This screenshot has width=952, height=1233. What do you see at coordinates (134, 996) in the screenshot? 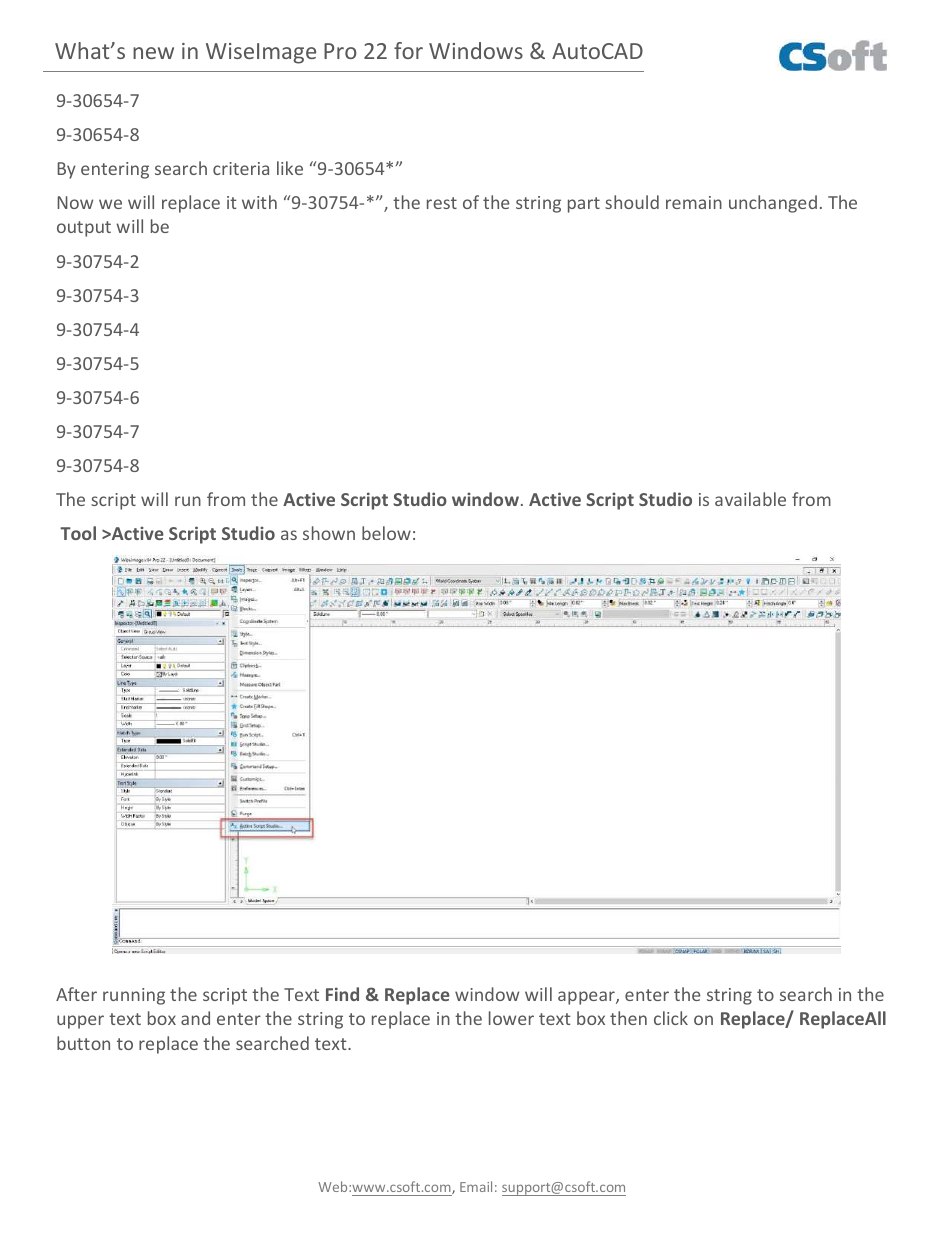
I see `running` at bounding box center [134, 996].
